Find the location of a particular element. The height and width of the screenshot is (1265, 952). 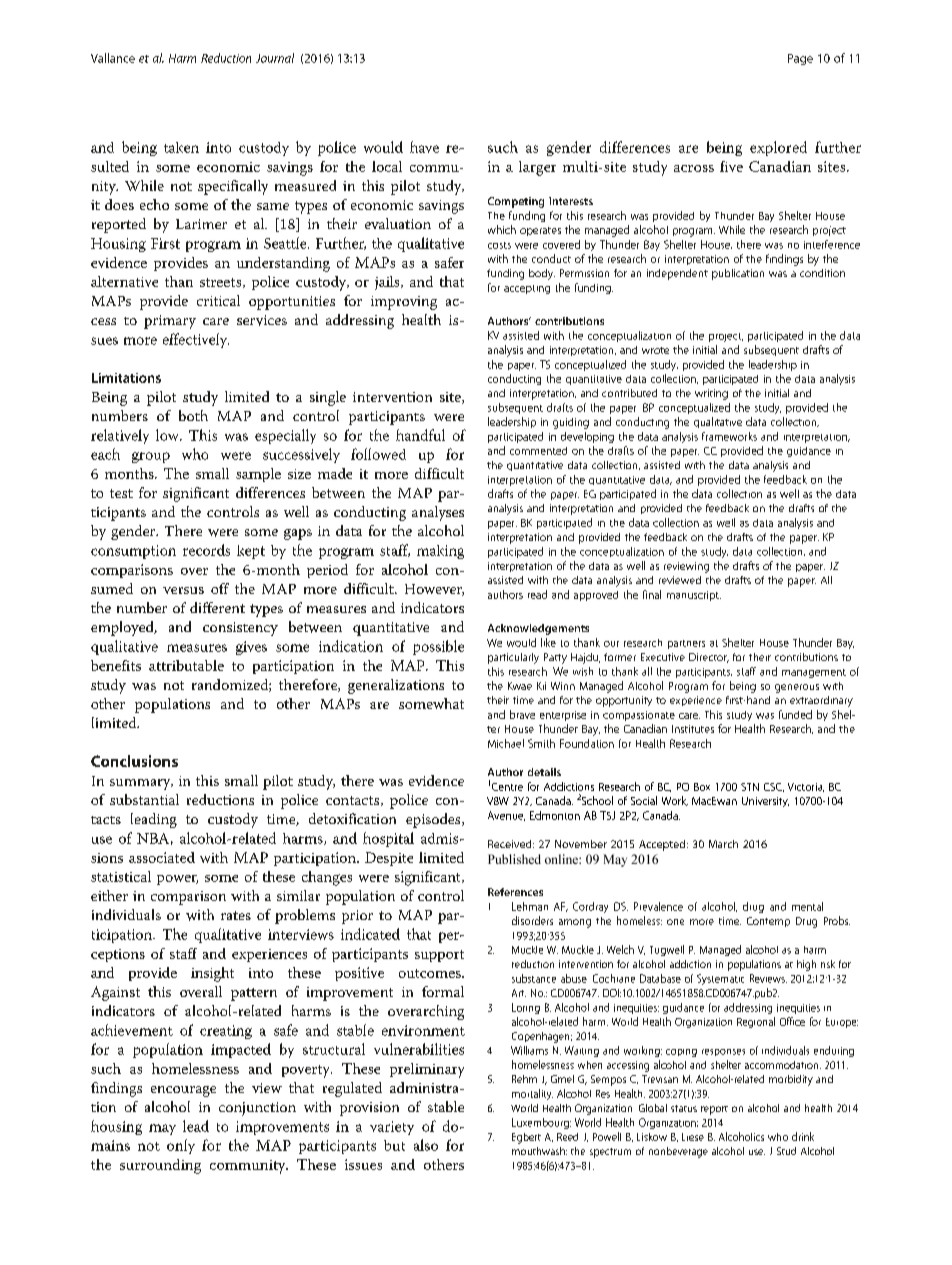

drink is located at coordinates (803, 1136).
